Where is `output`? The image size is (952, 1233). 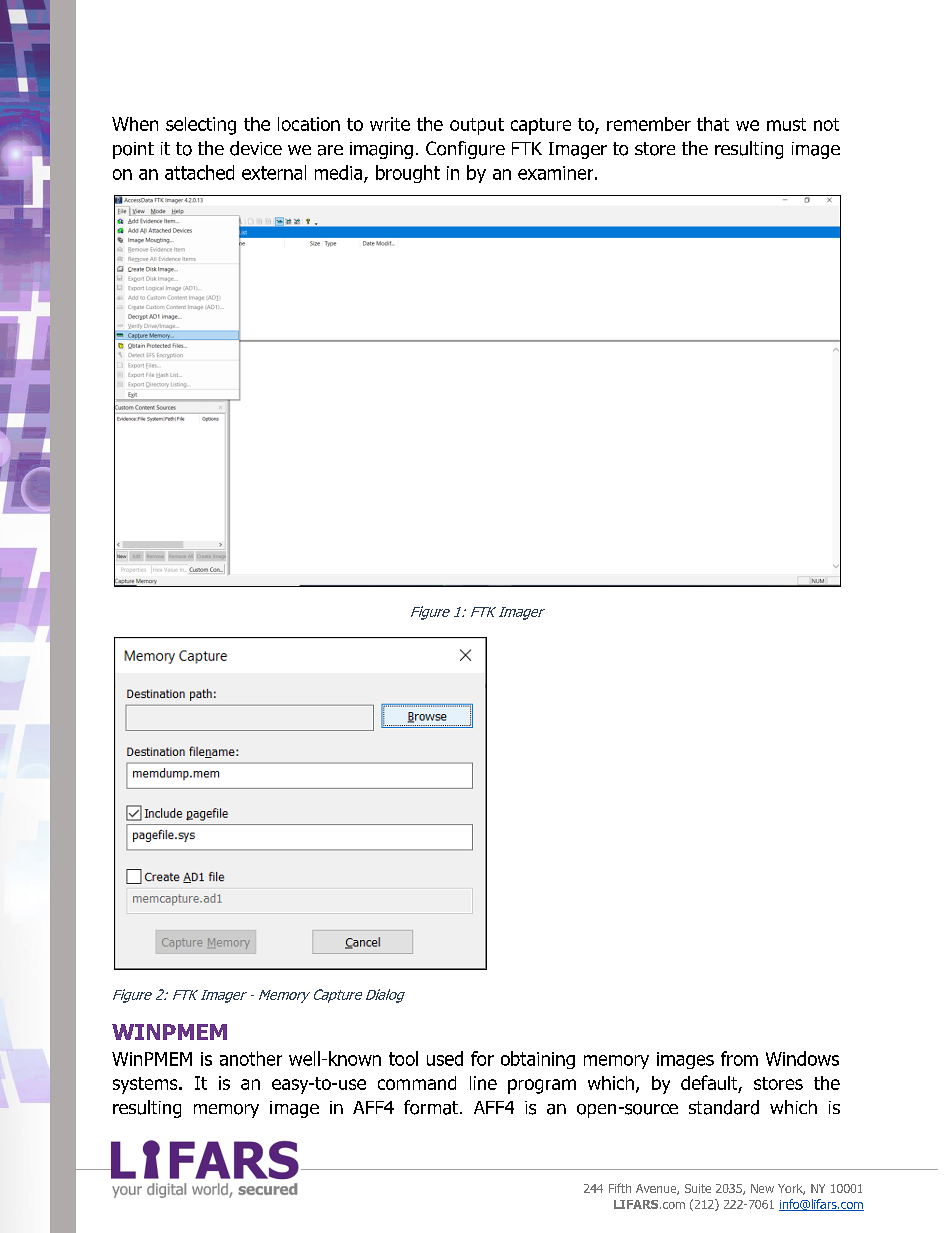
output is located at coordinates (477, 126).
